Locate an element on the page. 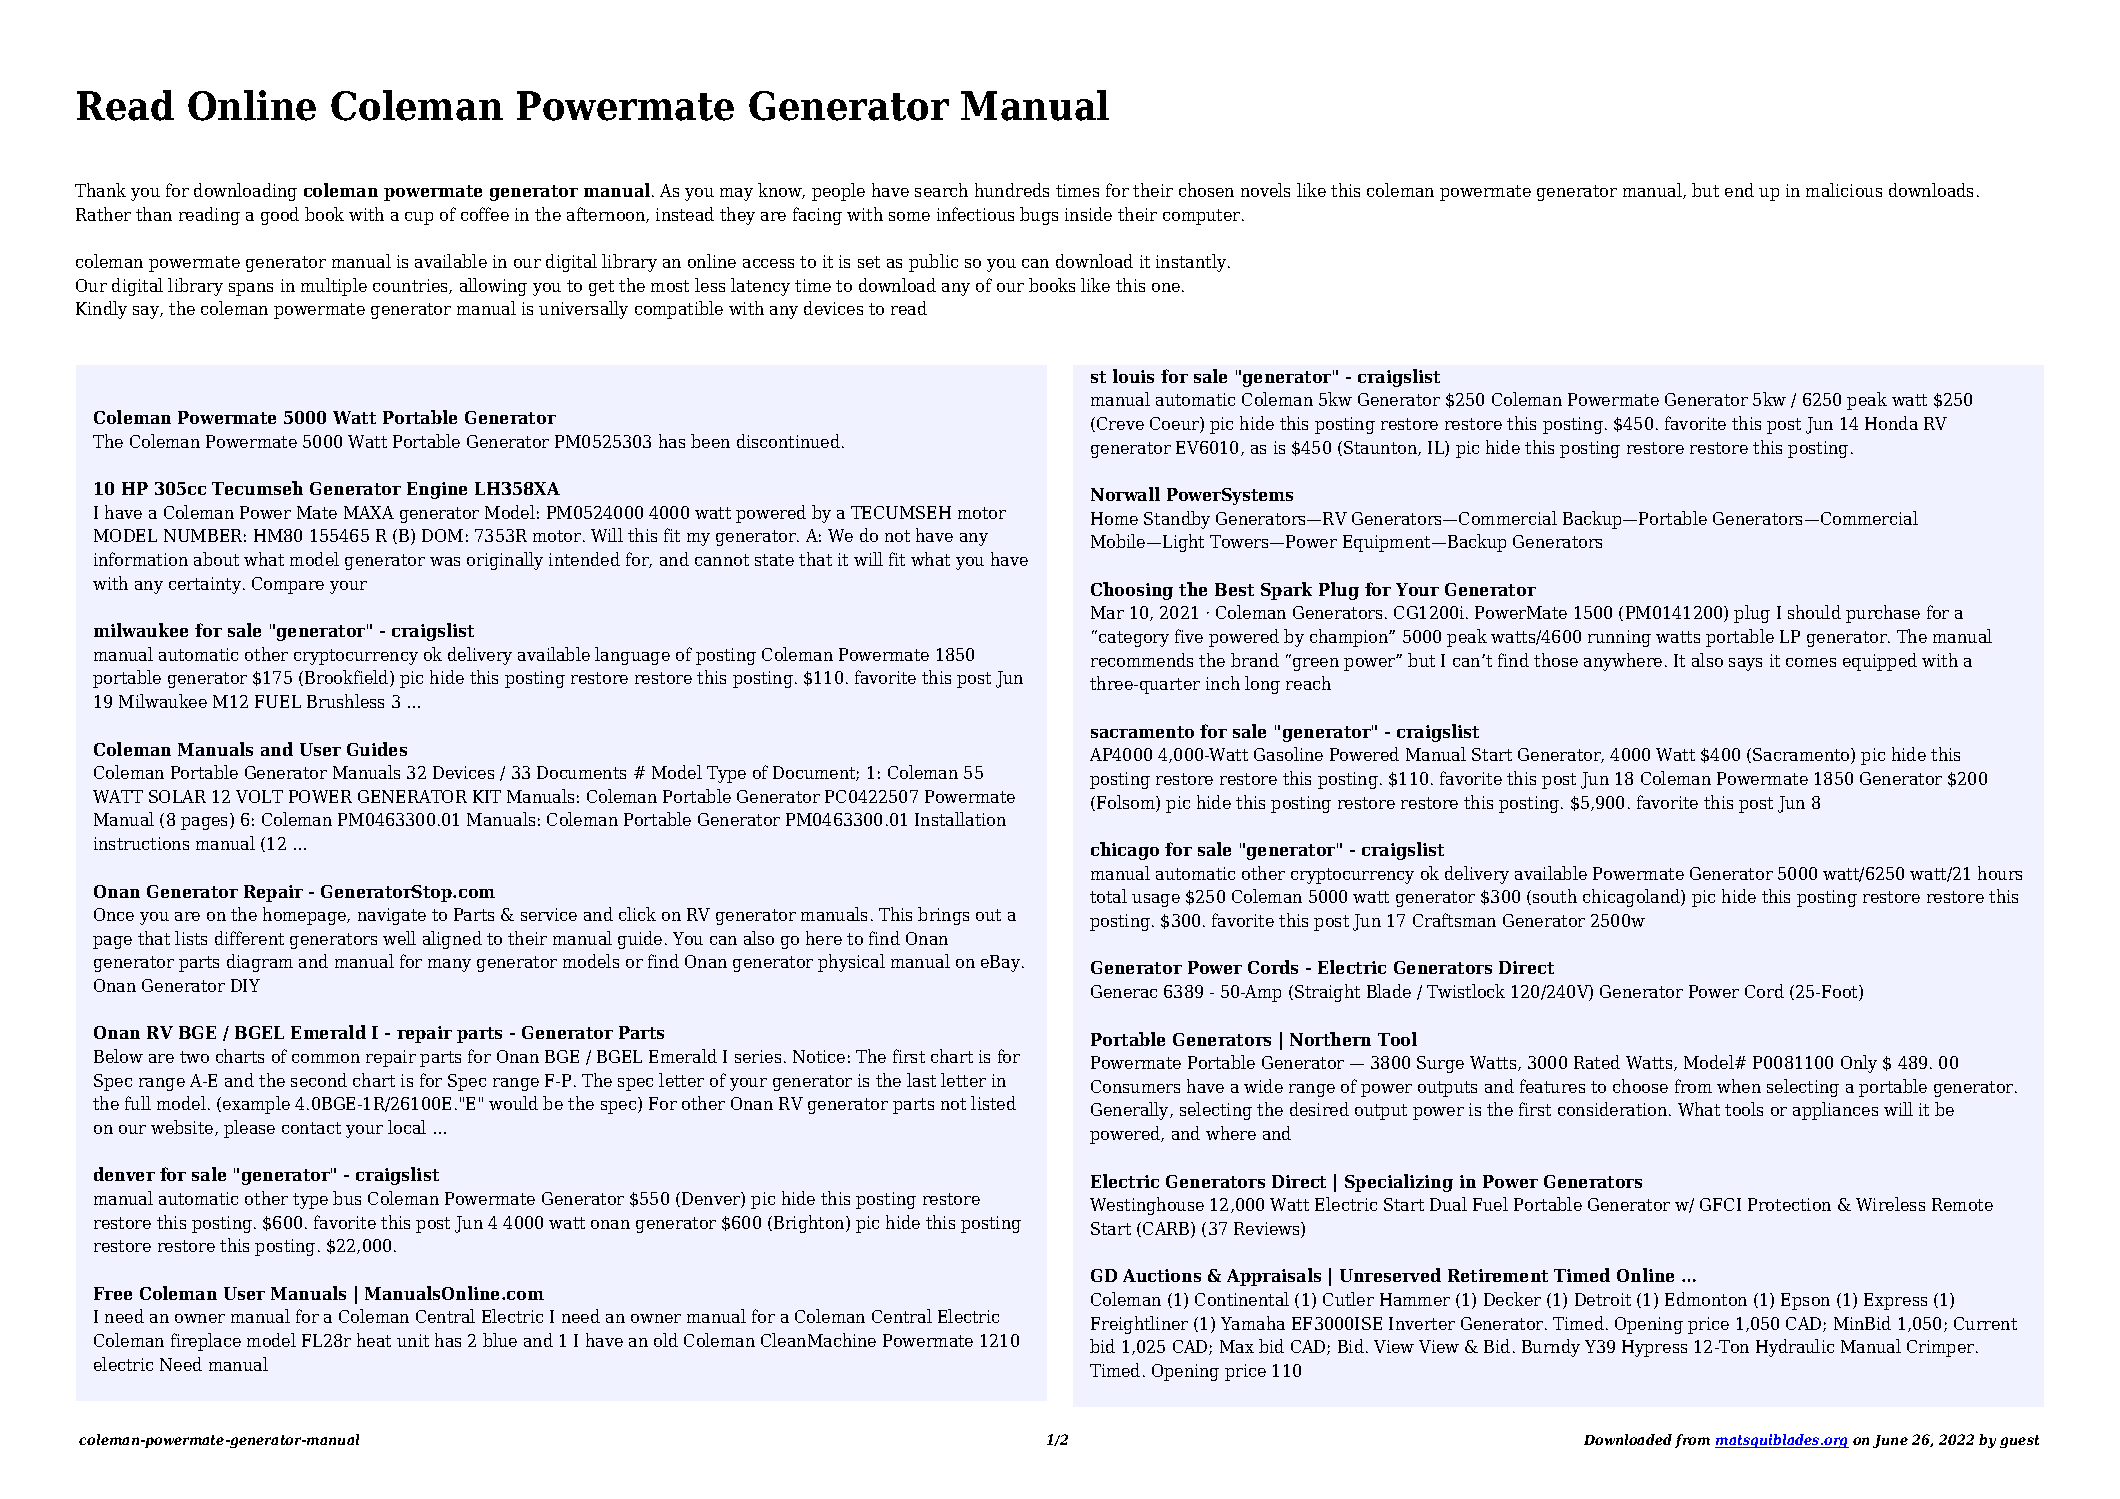 This image has height=1499, width=2120. listed is located at coordinates (993, 1103).
